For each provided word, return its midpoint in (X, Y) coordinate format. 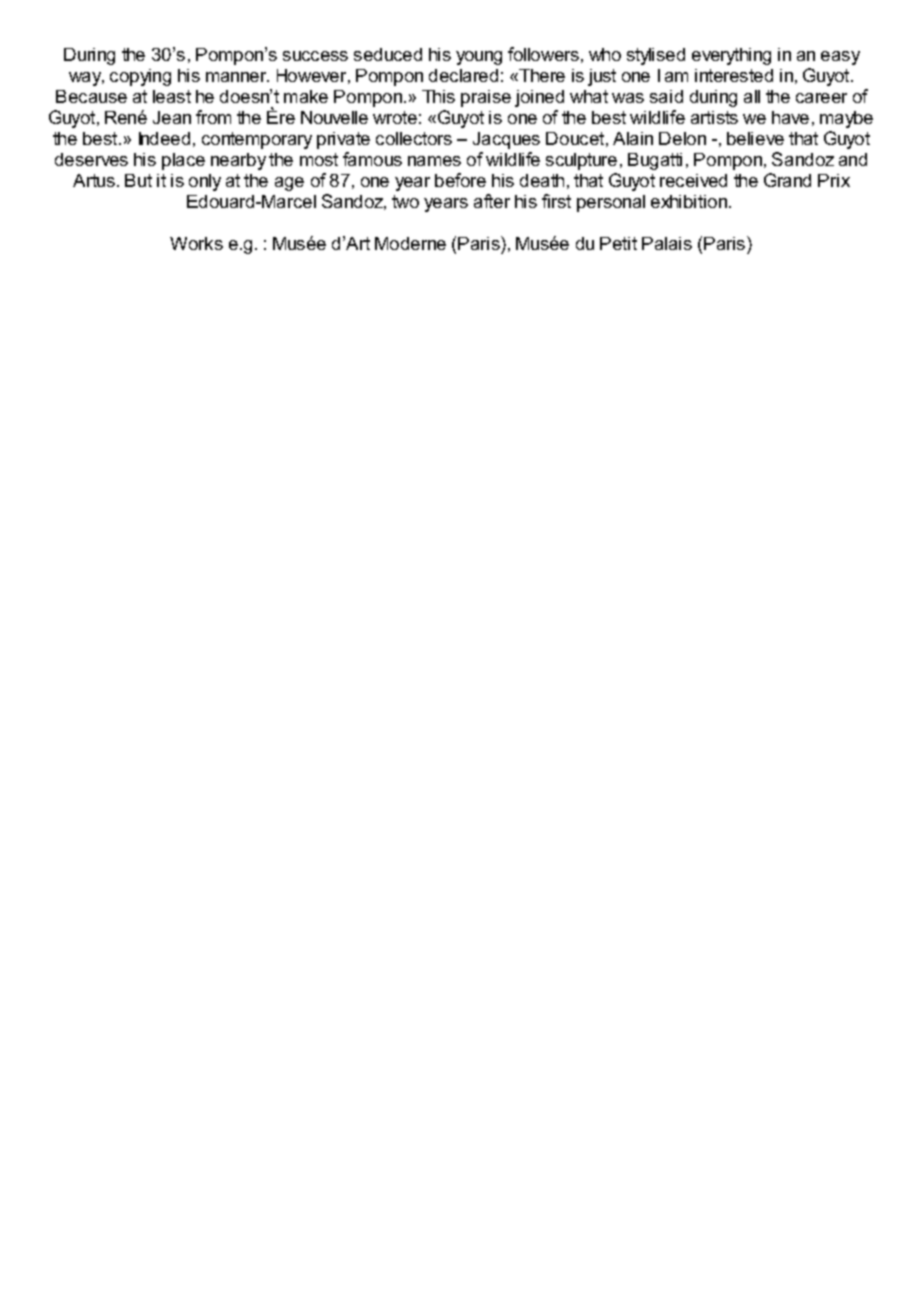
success (315, 56)
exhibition (690, 201)
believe (755, 138)
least (172, 96)
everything (731, 56)
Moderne (410, 243)
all (752, 96)
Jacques (506, 140)
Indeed (164, 138)
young (479, 58)
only (205, 182)
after (492, 201)
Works (196, 243)
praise (486, 98)
